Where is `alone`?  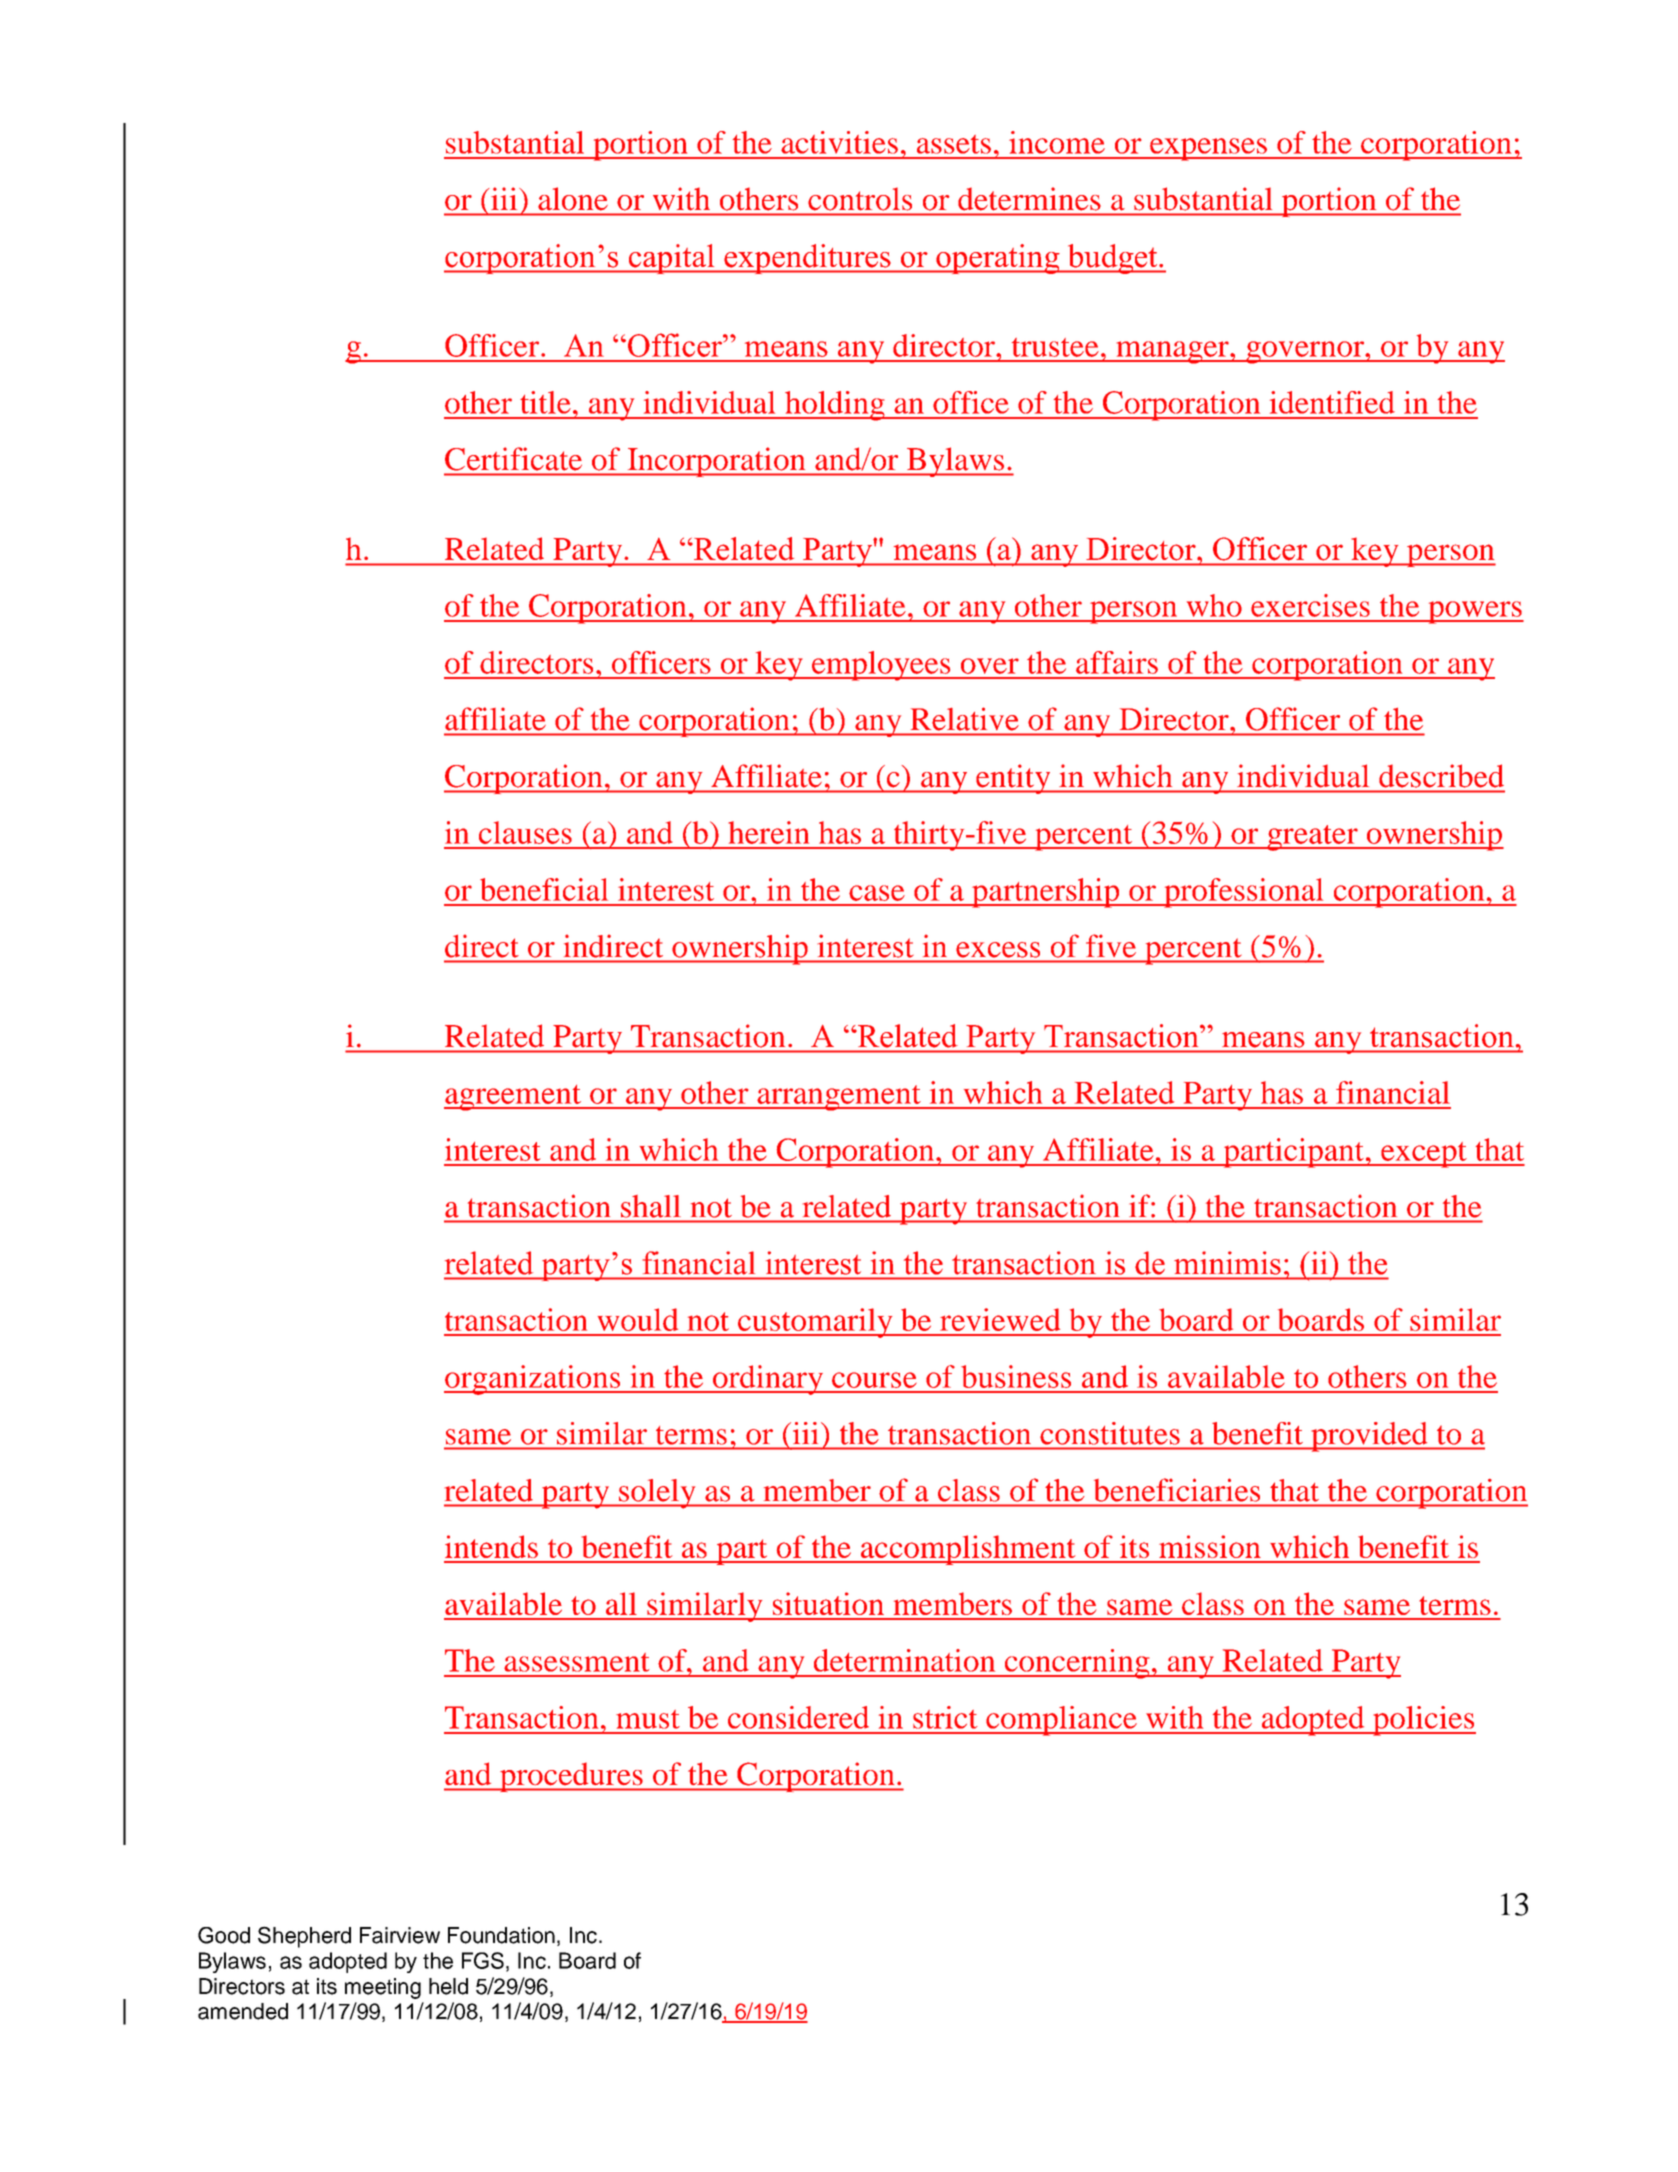 alone is located at coordinates (573, 199).
